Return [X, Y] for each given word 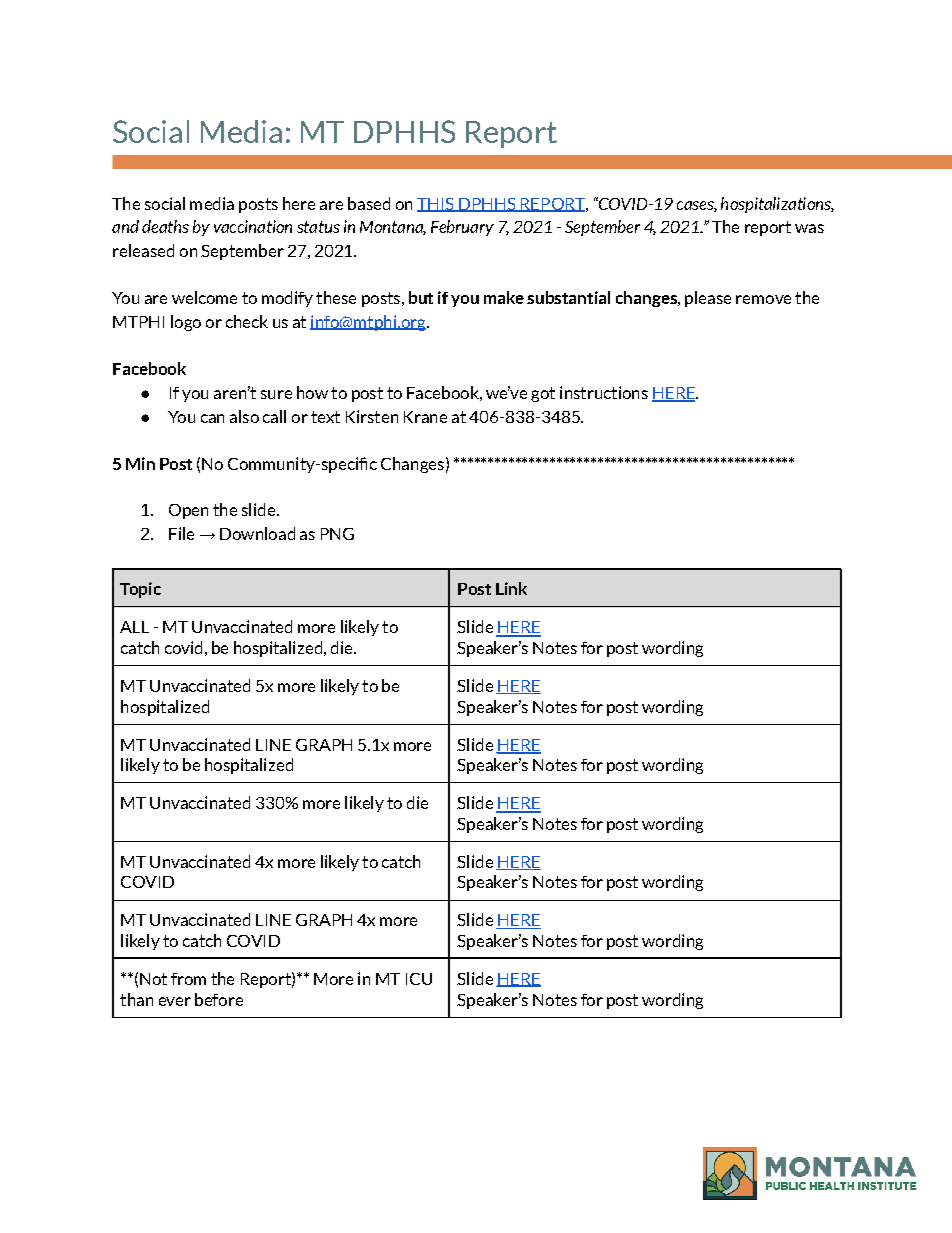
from [188, 979]
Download [257, 533]
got [543, 394]
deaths [165, 226]
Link [511, 588]
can [212, 418]
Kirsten [372, 416]
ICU [419, 979]
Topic [140, 590]
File [181, 533]
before [219, 999]
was [809, 228]
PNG [337, 534]
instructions [604, 392]
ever [175, 1001]
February [462, 228]
